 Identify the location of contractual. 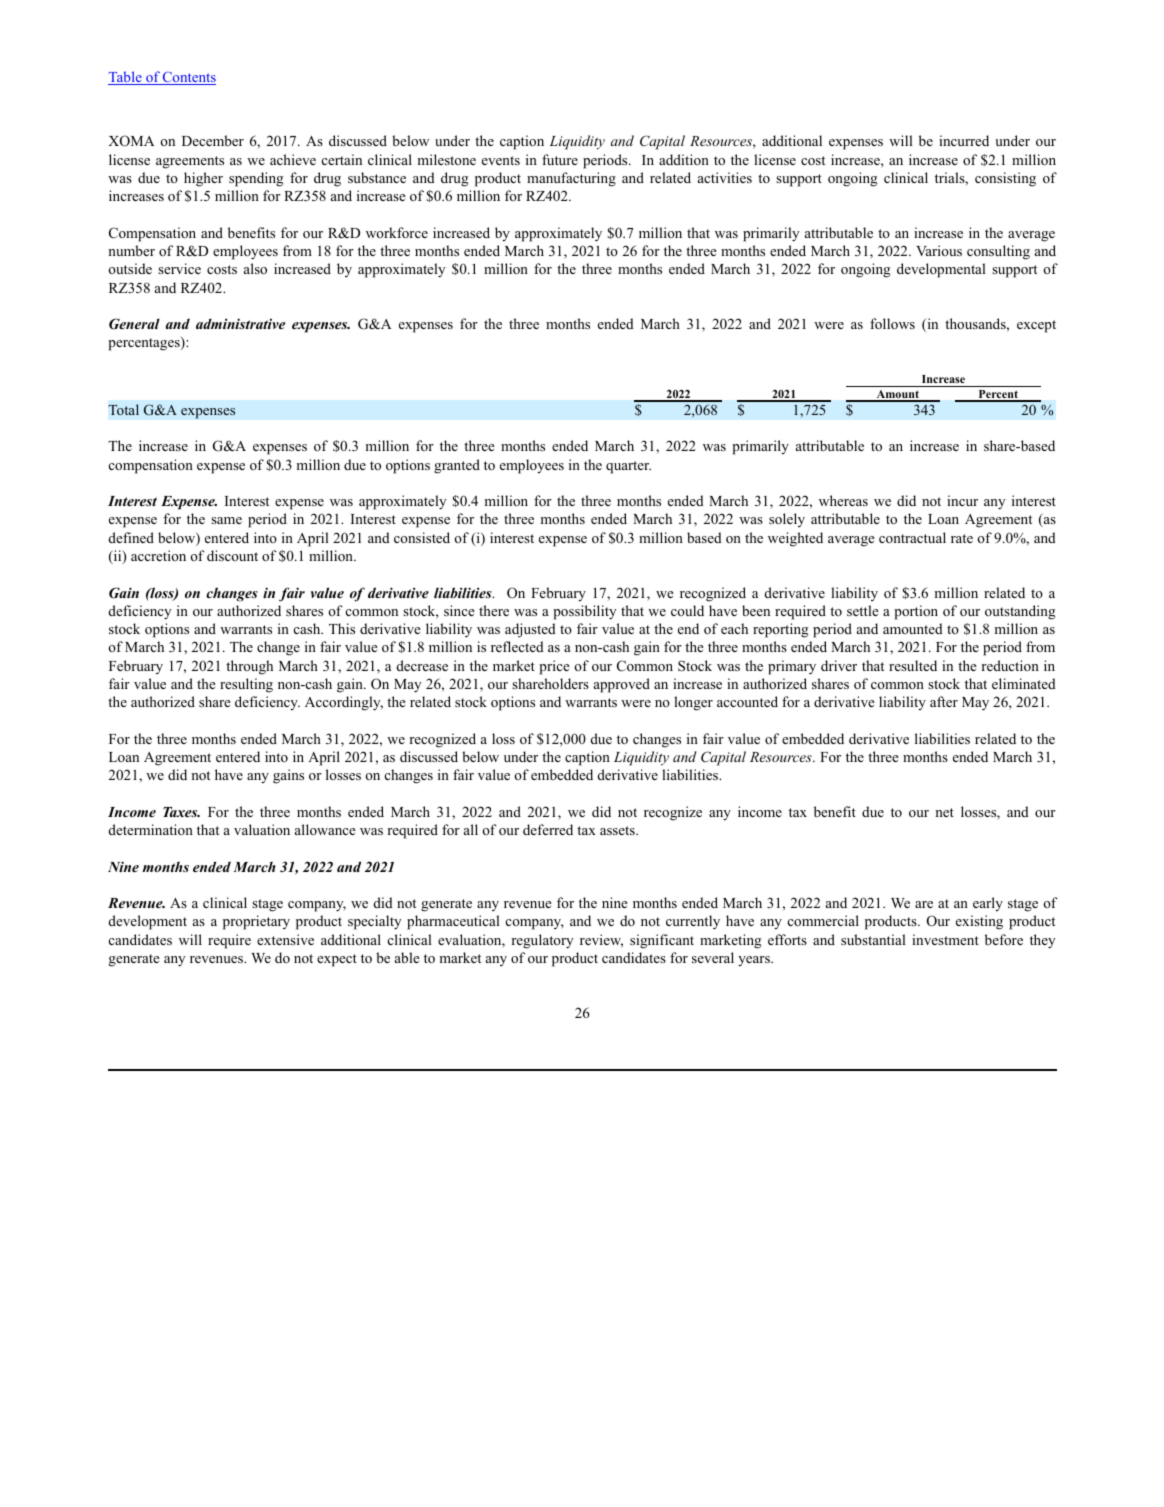
(912, 537).
